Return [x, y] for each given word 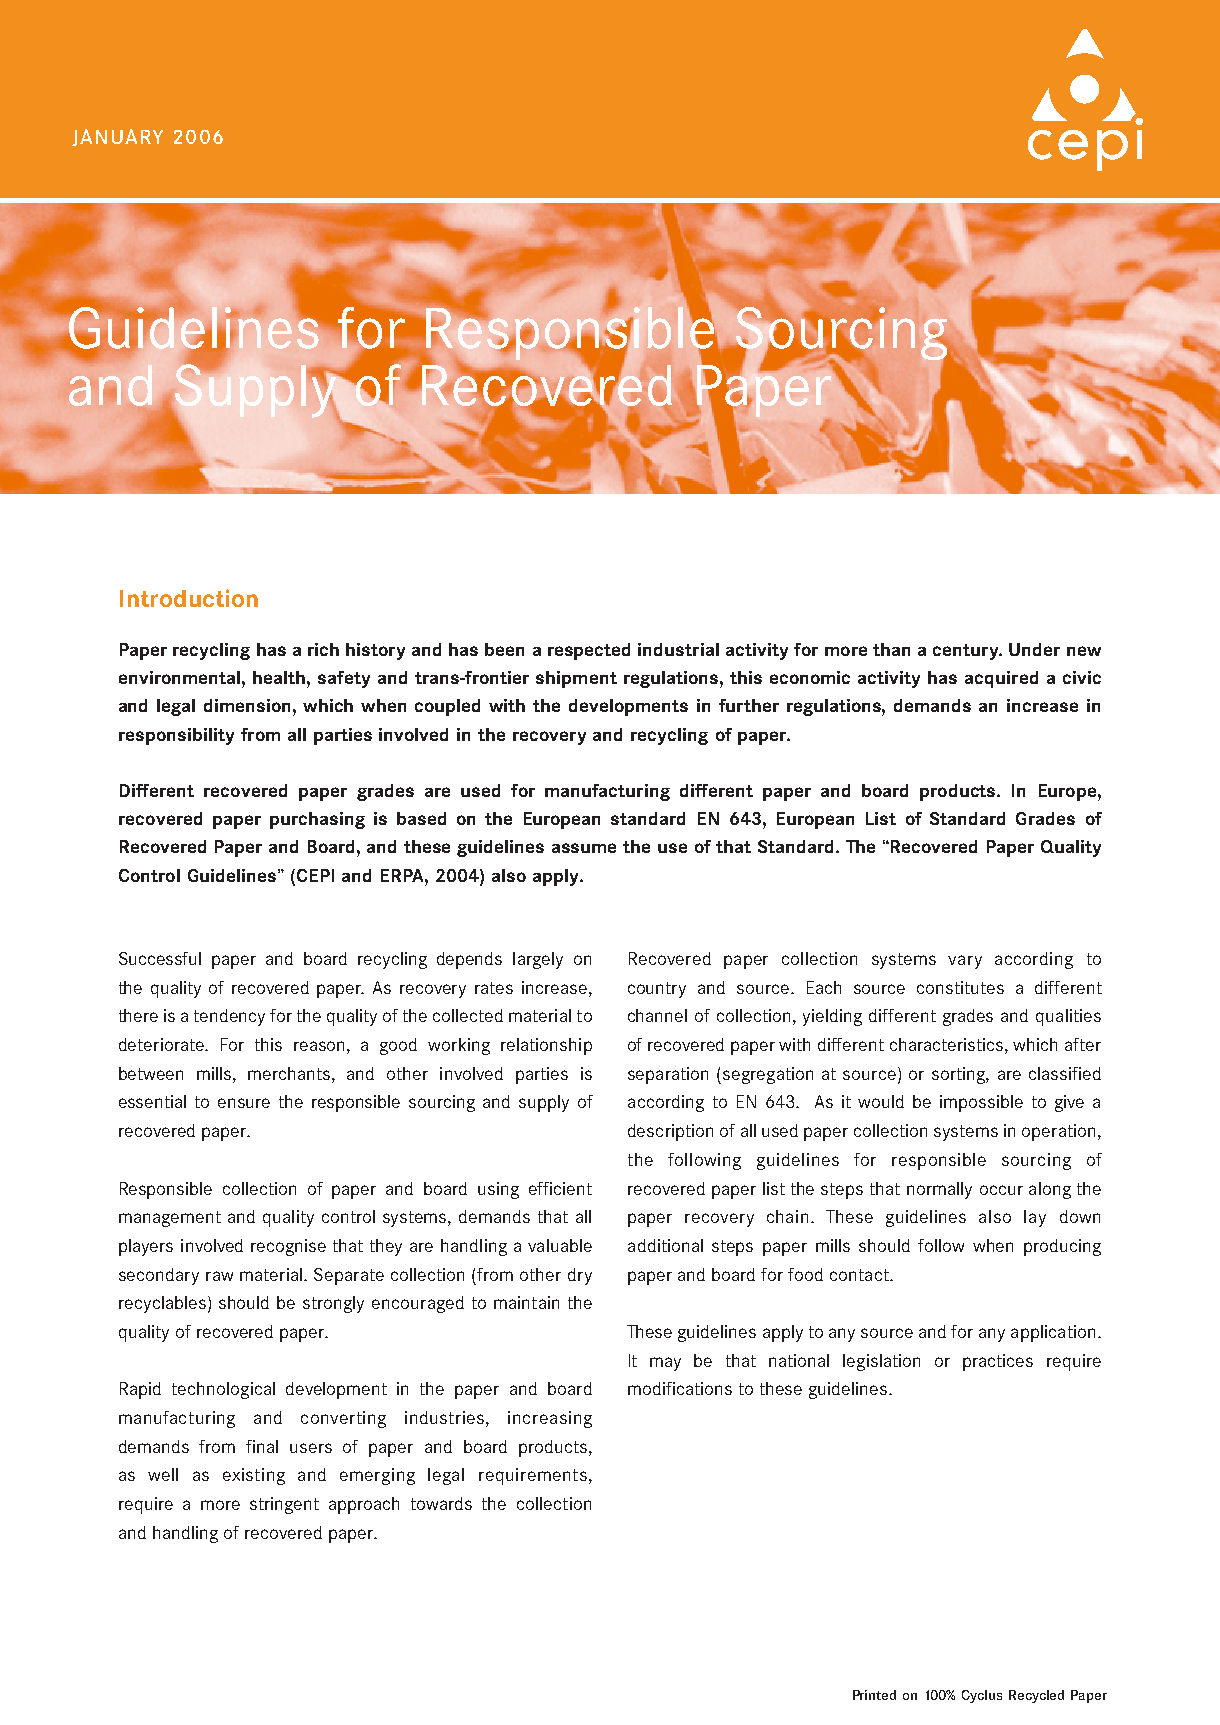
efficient [560, 1188]
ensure [244, 1103]
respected [589, 651]
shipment [576, 679]
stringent [284, 1505]
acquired [1001, 679]
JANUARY [117, 137]
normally [939, 1190]
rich [323, 649]
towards [441, 1503]
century [967, 652]
